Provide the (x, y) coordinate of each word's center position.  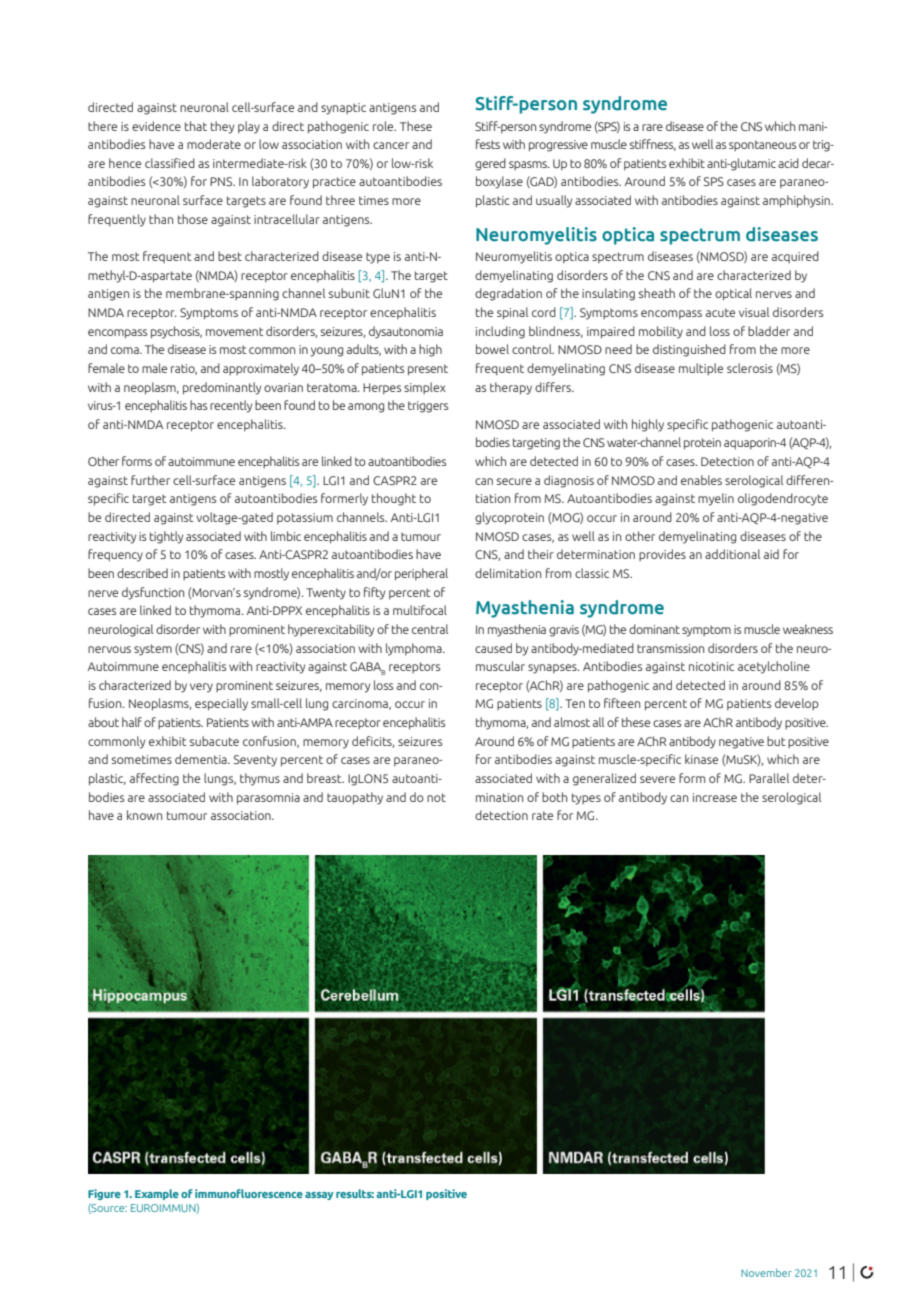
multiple (701, 369)
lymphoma (415, 649)
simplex (425, 388)
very (201, 688)
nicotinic (711, 666)
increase (715, 797)
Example (157, 1194)
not (436, 797)
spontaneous (763, 145)
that (196, 126)
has (199, 405)
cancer (391, 145)
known (144, 815)
